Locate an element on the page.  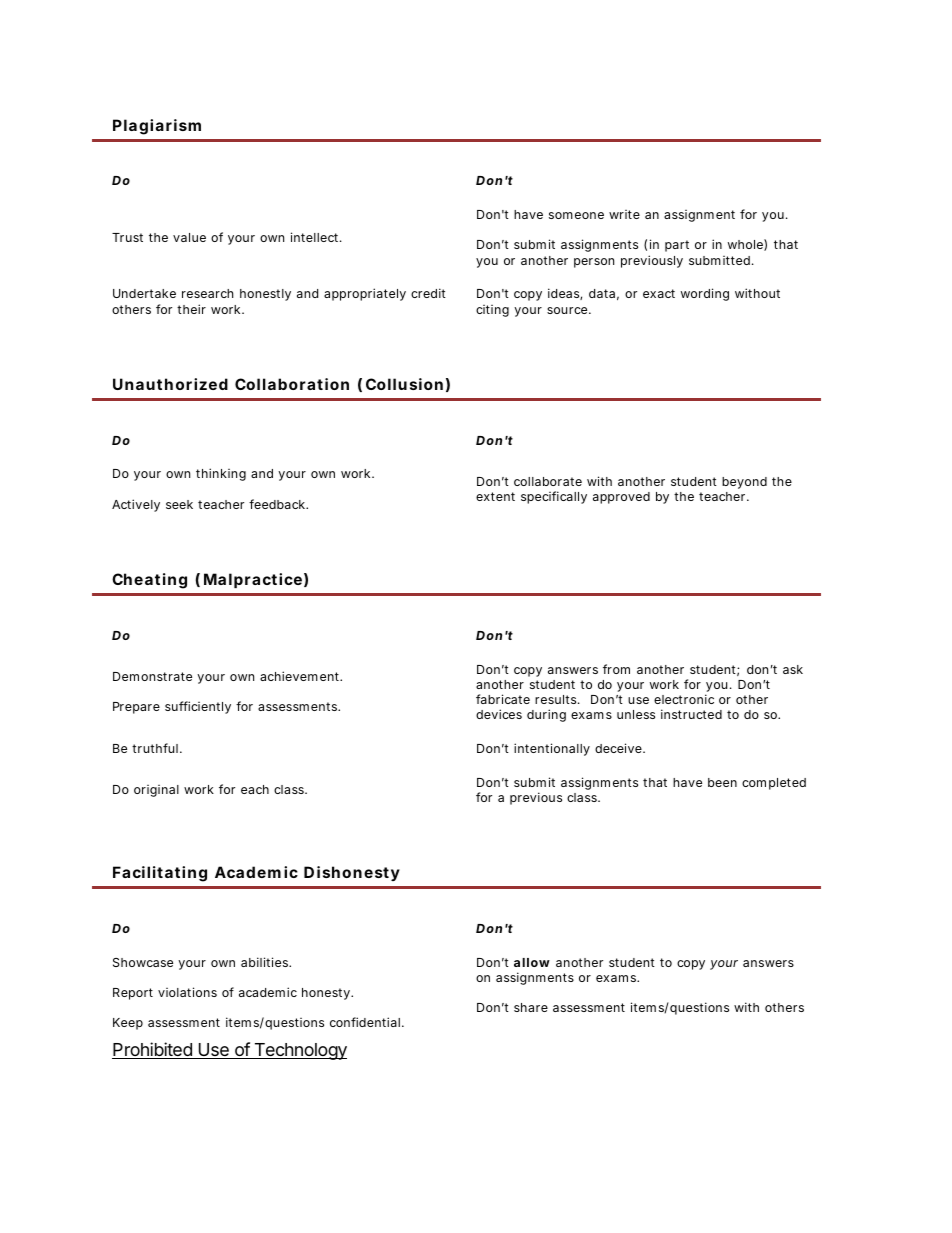
beyond is located at coordinates (744, 483).
